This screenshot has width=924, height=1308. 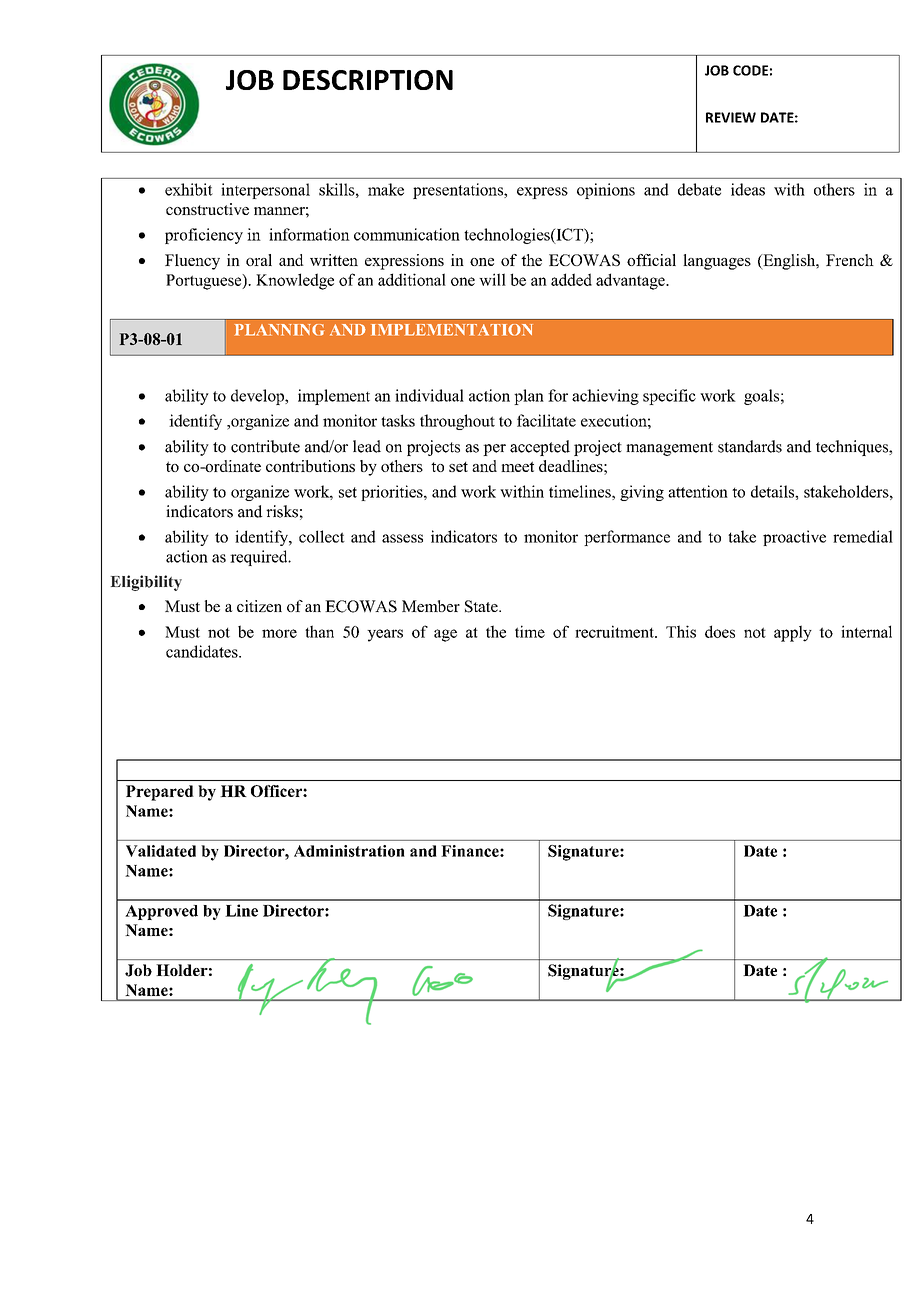 I want to click on apply, so click(x=793, y=633).
